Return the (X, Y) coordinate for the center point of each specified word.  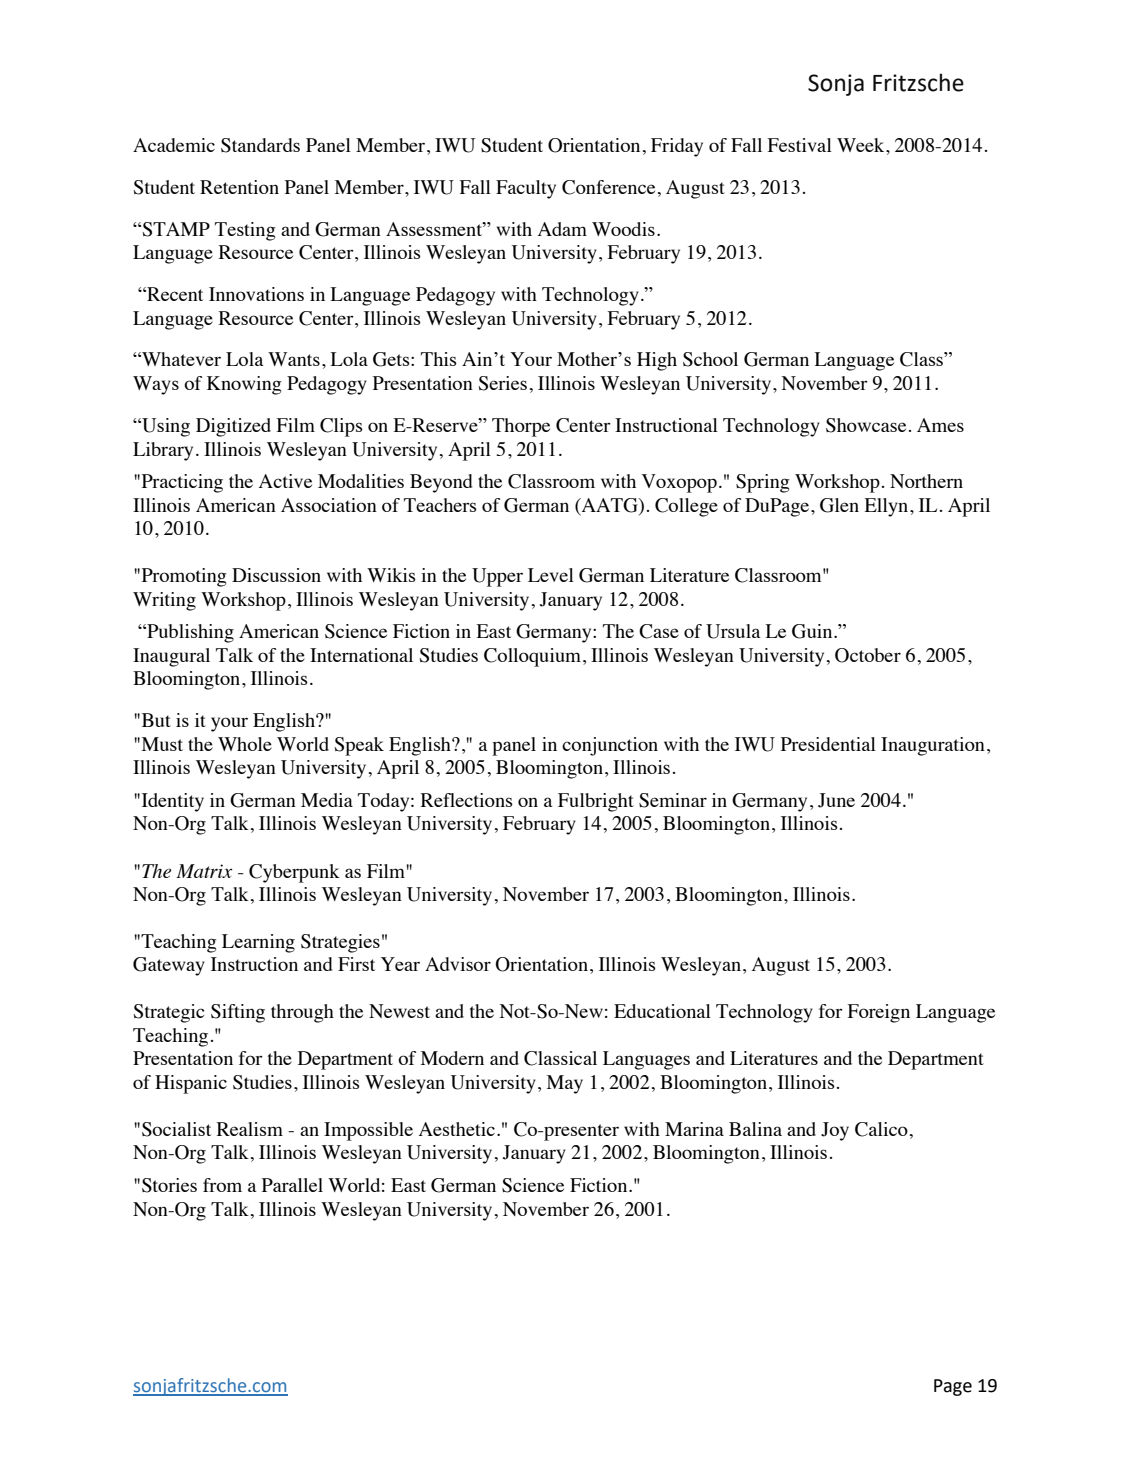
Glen (839, 505)
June (836, 800)
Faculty (526, 189)
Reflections (466, 800)
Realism (249, 1129)
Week (862, 145)
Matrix (204, 871)
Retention (239, 187)
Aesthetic (457, 1129)
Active (285, 481)
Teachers (440, 505)
